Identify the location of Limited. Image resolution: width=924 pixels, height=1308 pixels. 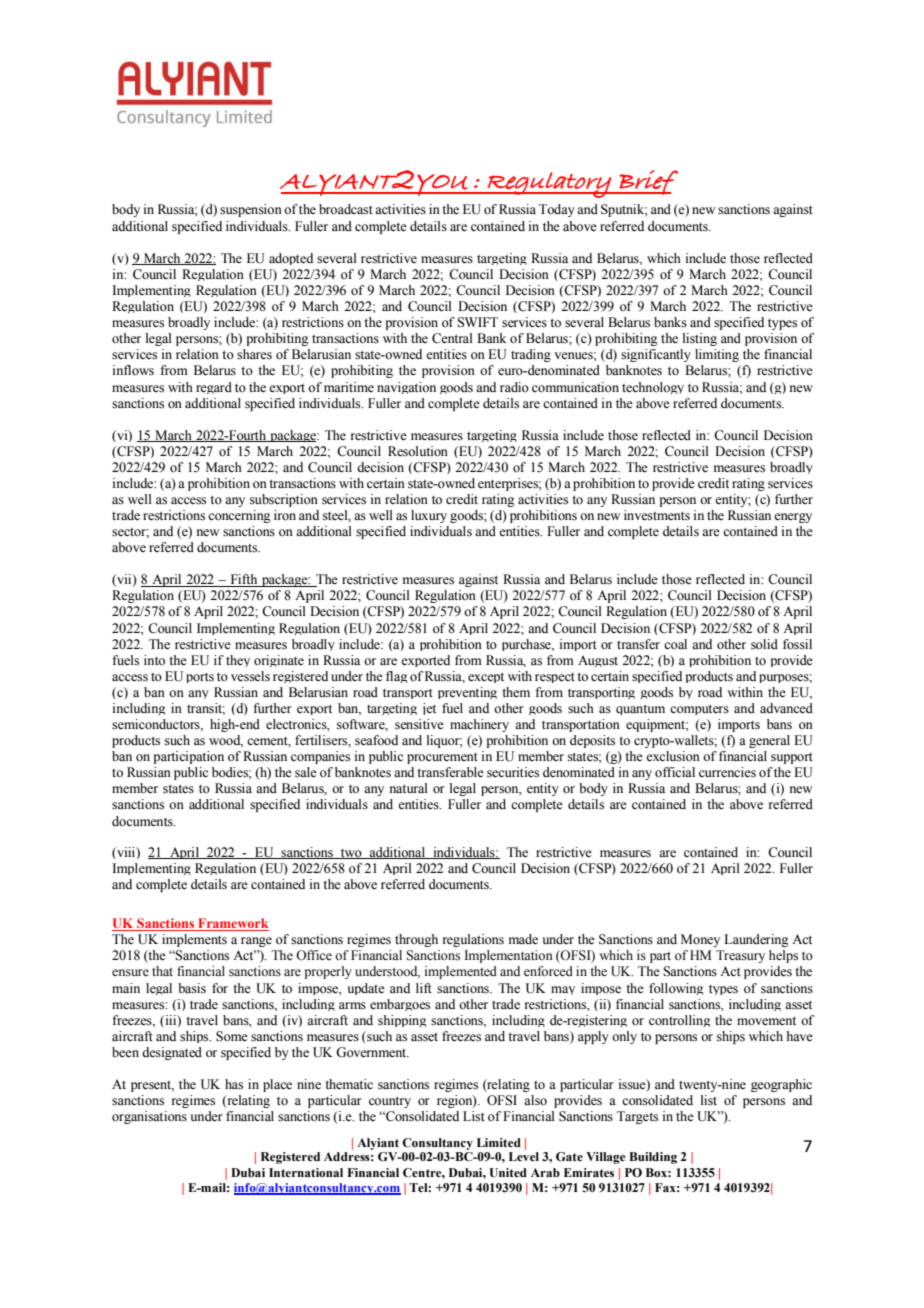
(499, 1142).
